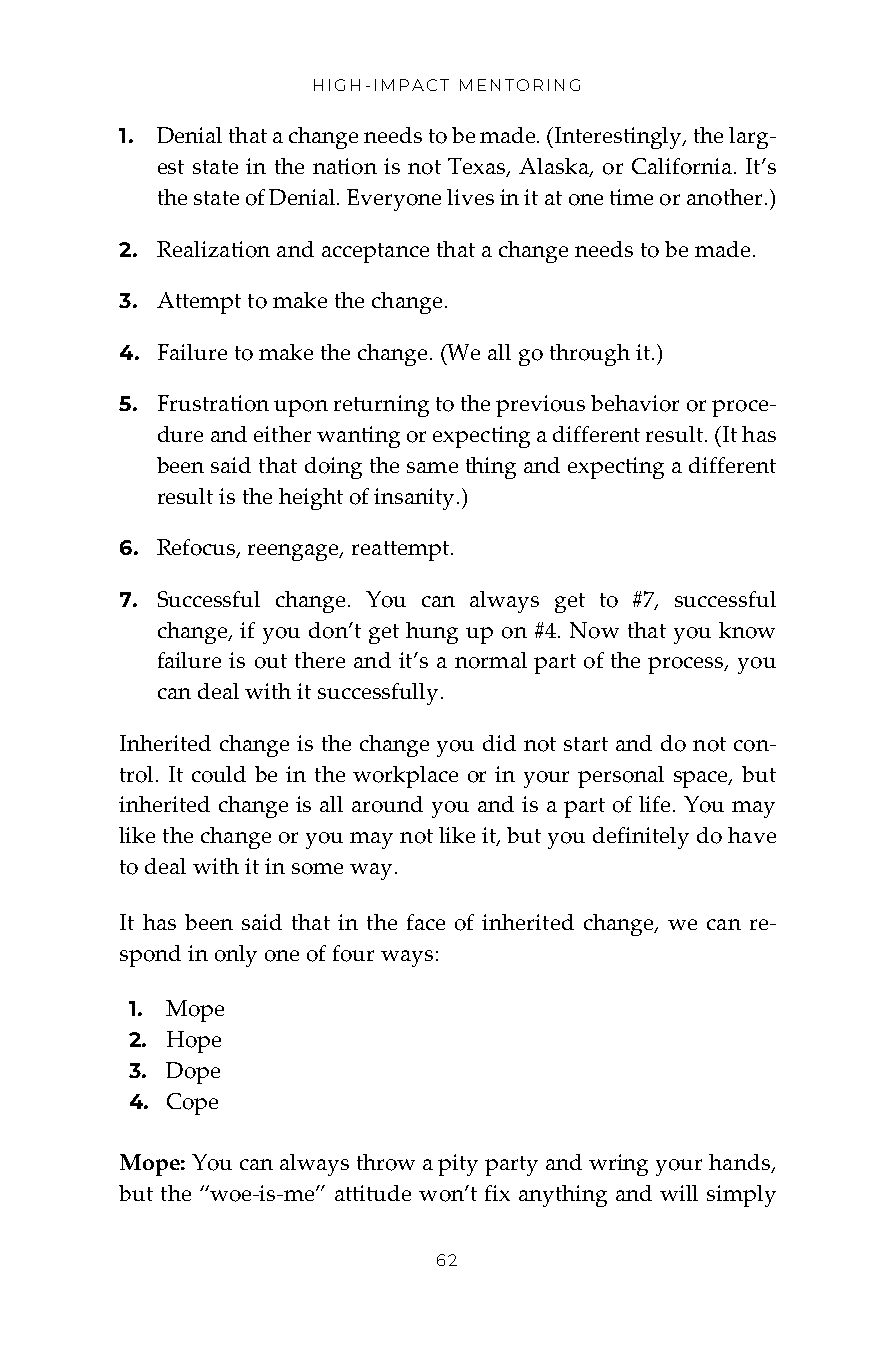 Image resolution: width=896 pixels, height=1345 pixels. Describe the element at coordinates (540, 406) in the screenshot. I see `previous` at that location.
